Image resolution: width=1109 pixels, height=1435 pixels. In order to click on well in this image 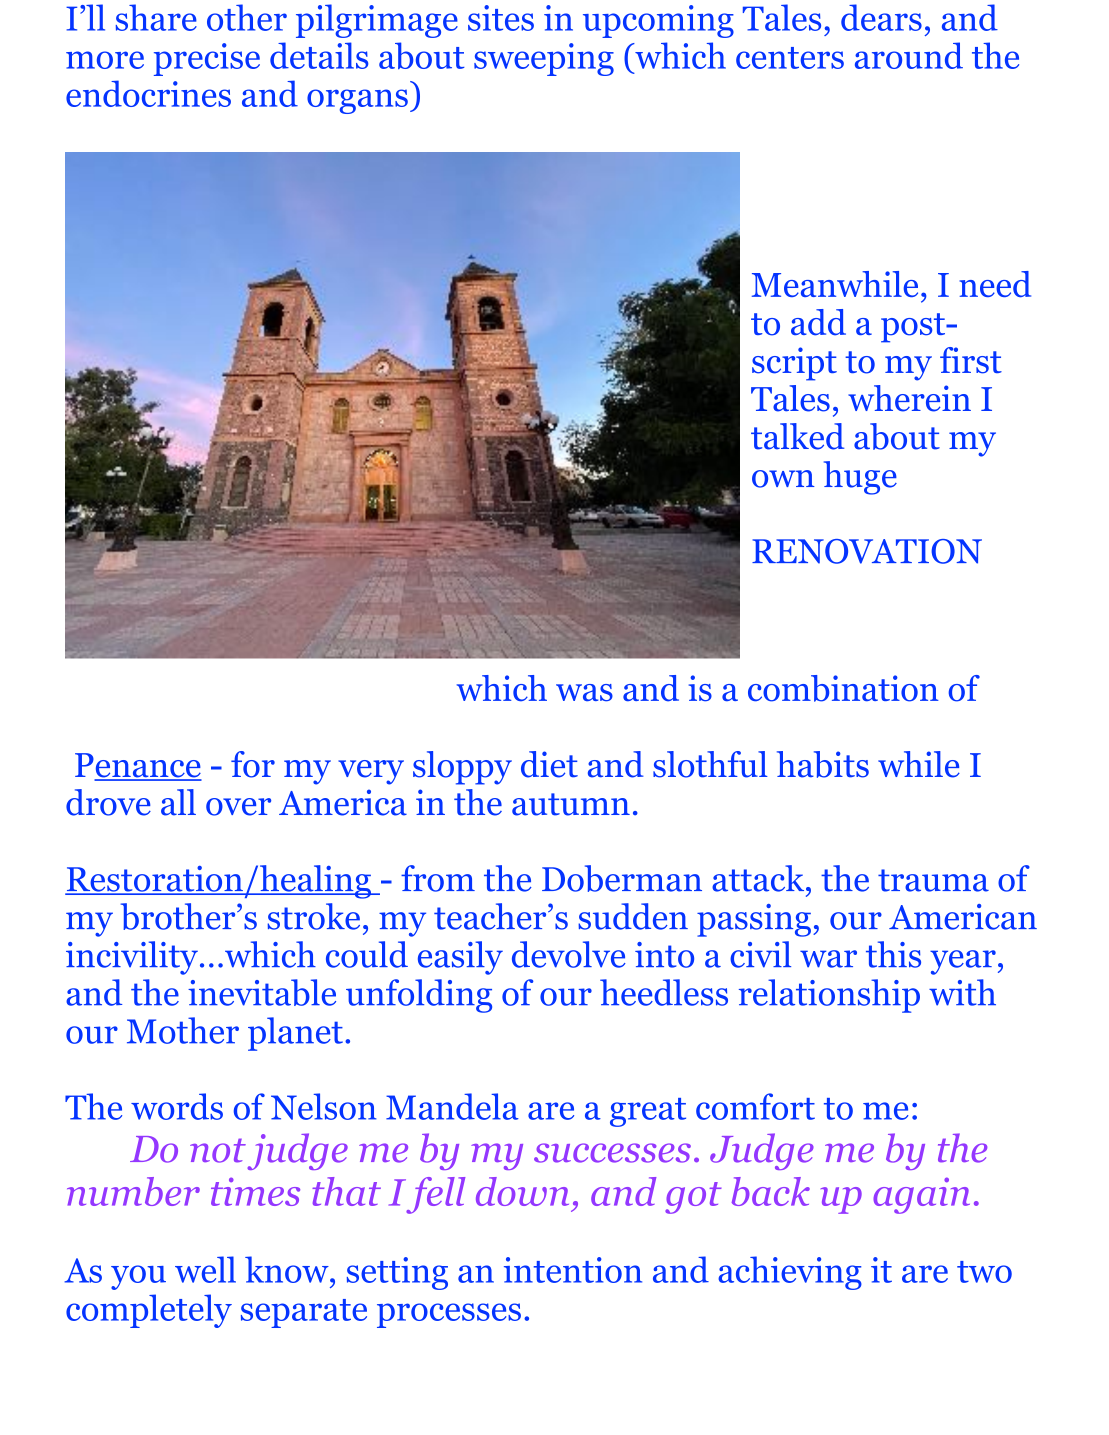, I will do `click(205, 1269)`.
